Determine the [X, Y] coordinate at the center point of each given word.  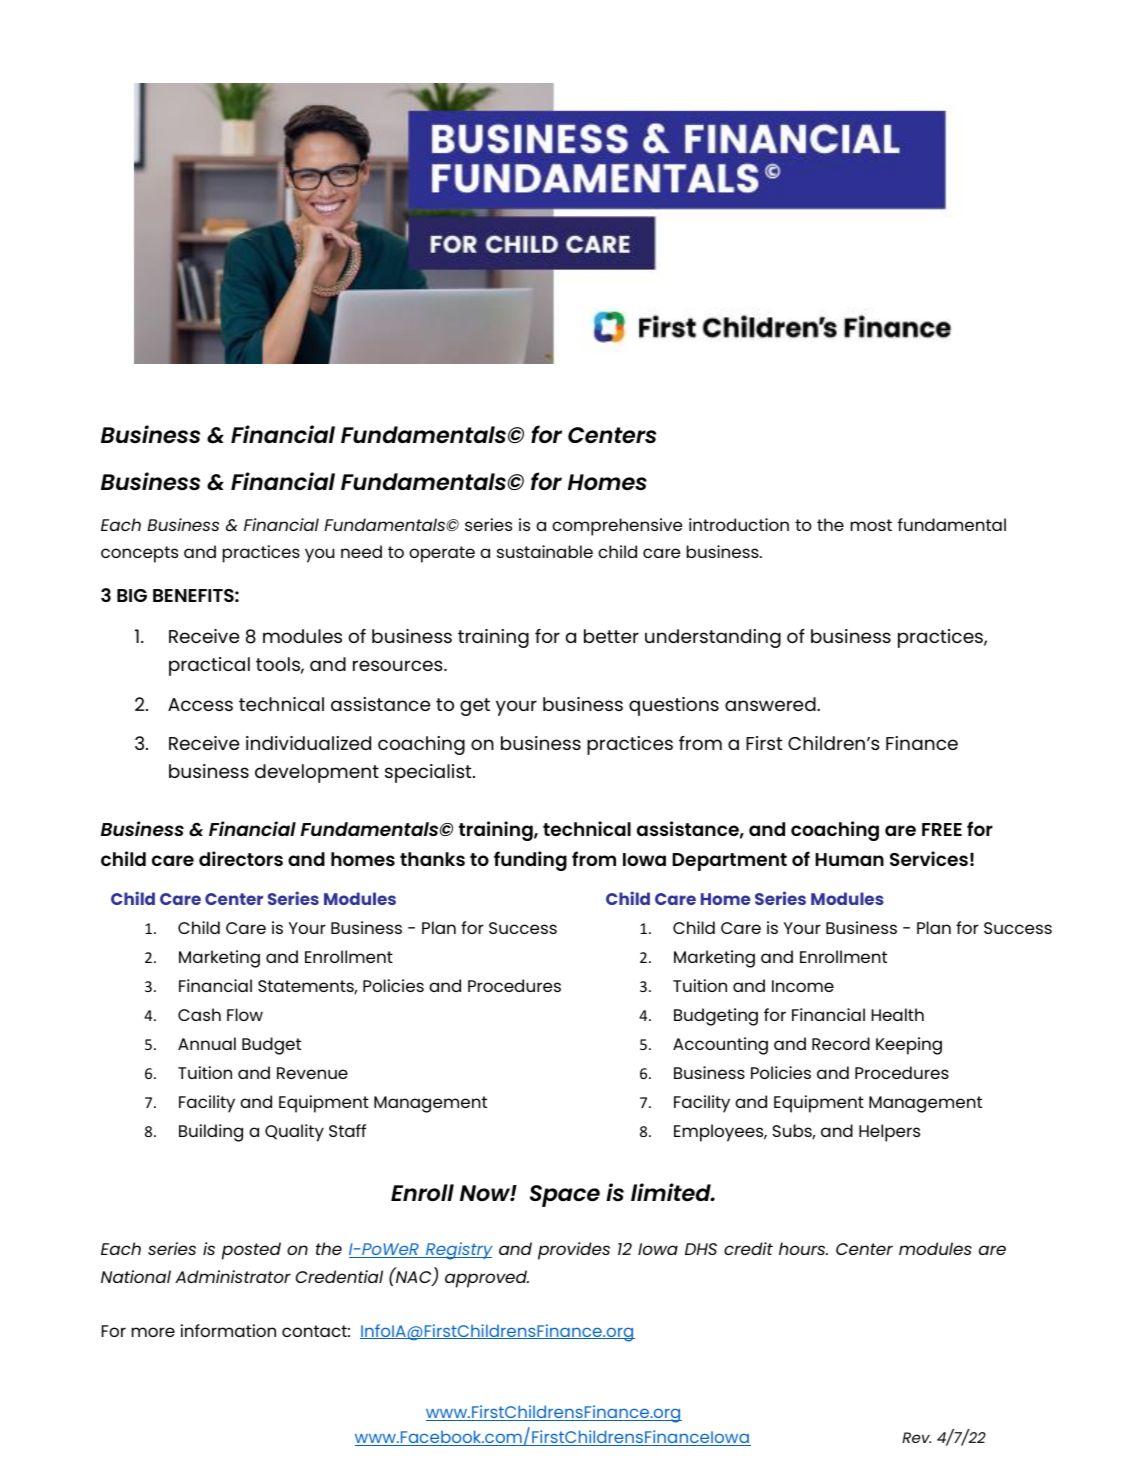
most [871, 525]
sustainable [545, 551]
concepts [139, 554]
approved [487, 1279]
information [228, 1330]
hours [803, 1248]
